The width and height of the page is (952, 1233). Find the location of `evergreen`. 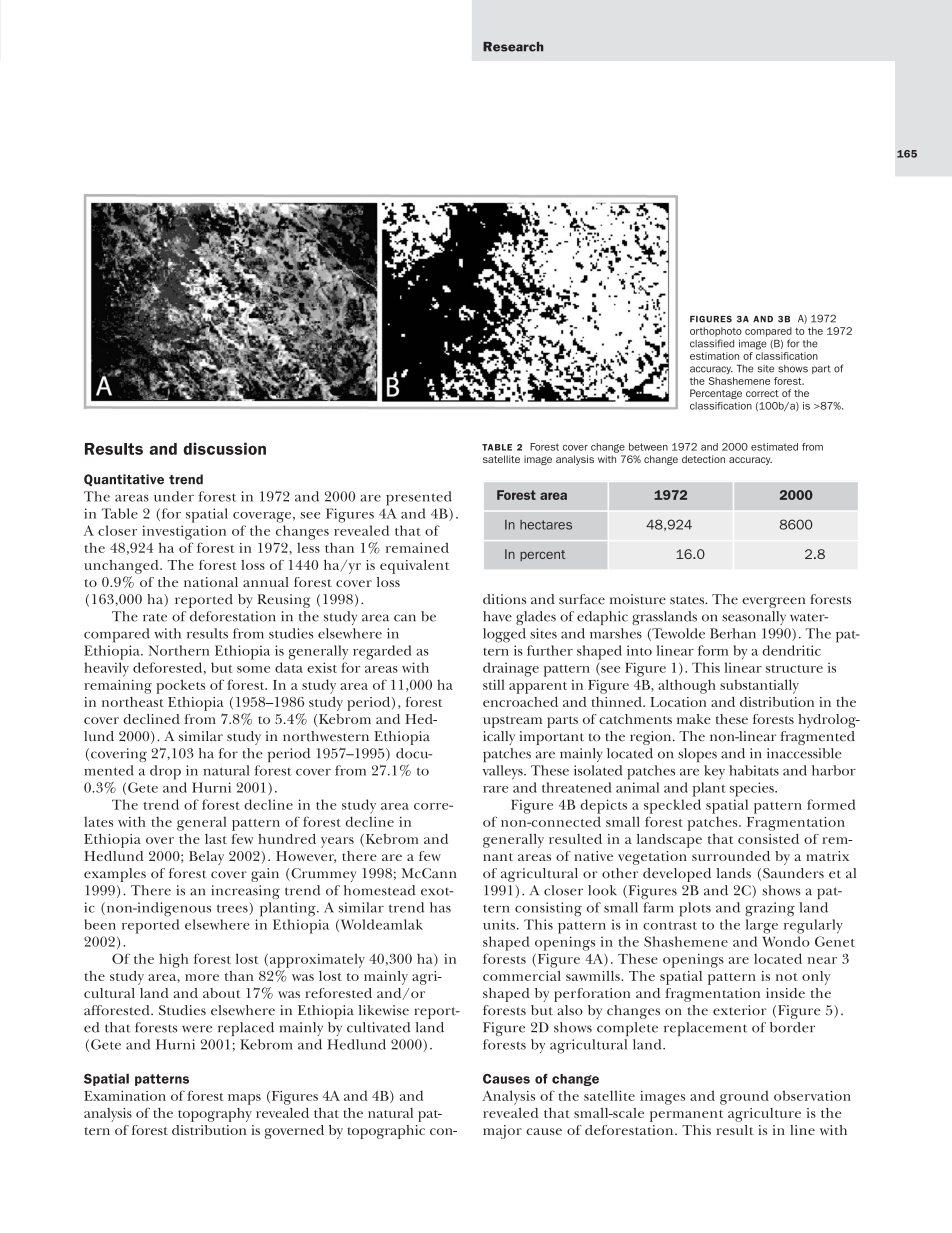

evergreen is located at coordinates (773, 602).
